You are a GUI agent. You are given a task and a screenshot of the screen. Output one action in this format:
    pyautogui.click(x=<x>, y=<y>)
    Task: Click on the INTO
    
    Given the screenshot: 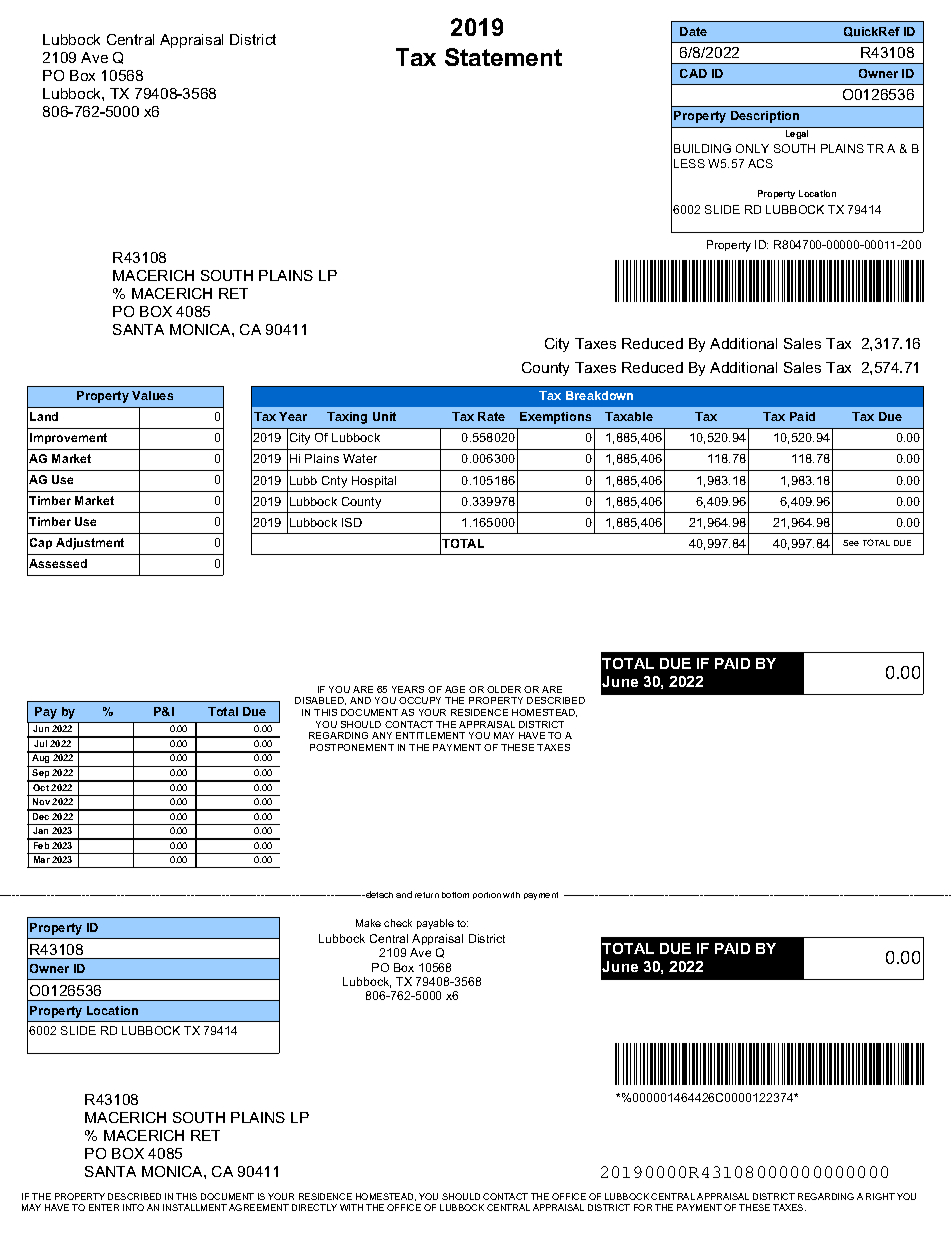 What is the action you would take?
    pyautogui.click(x=133, y=1207)
